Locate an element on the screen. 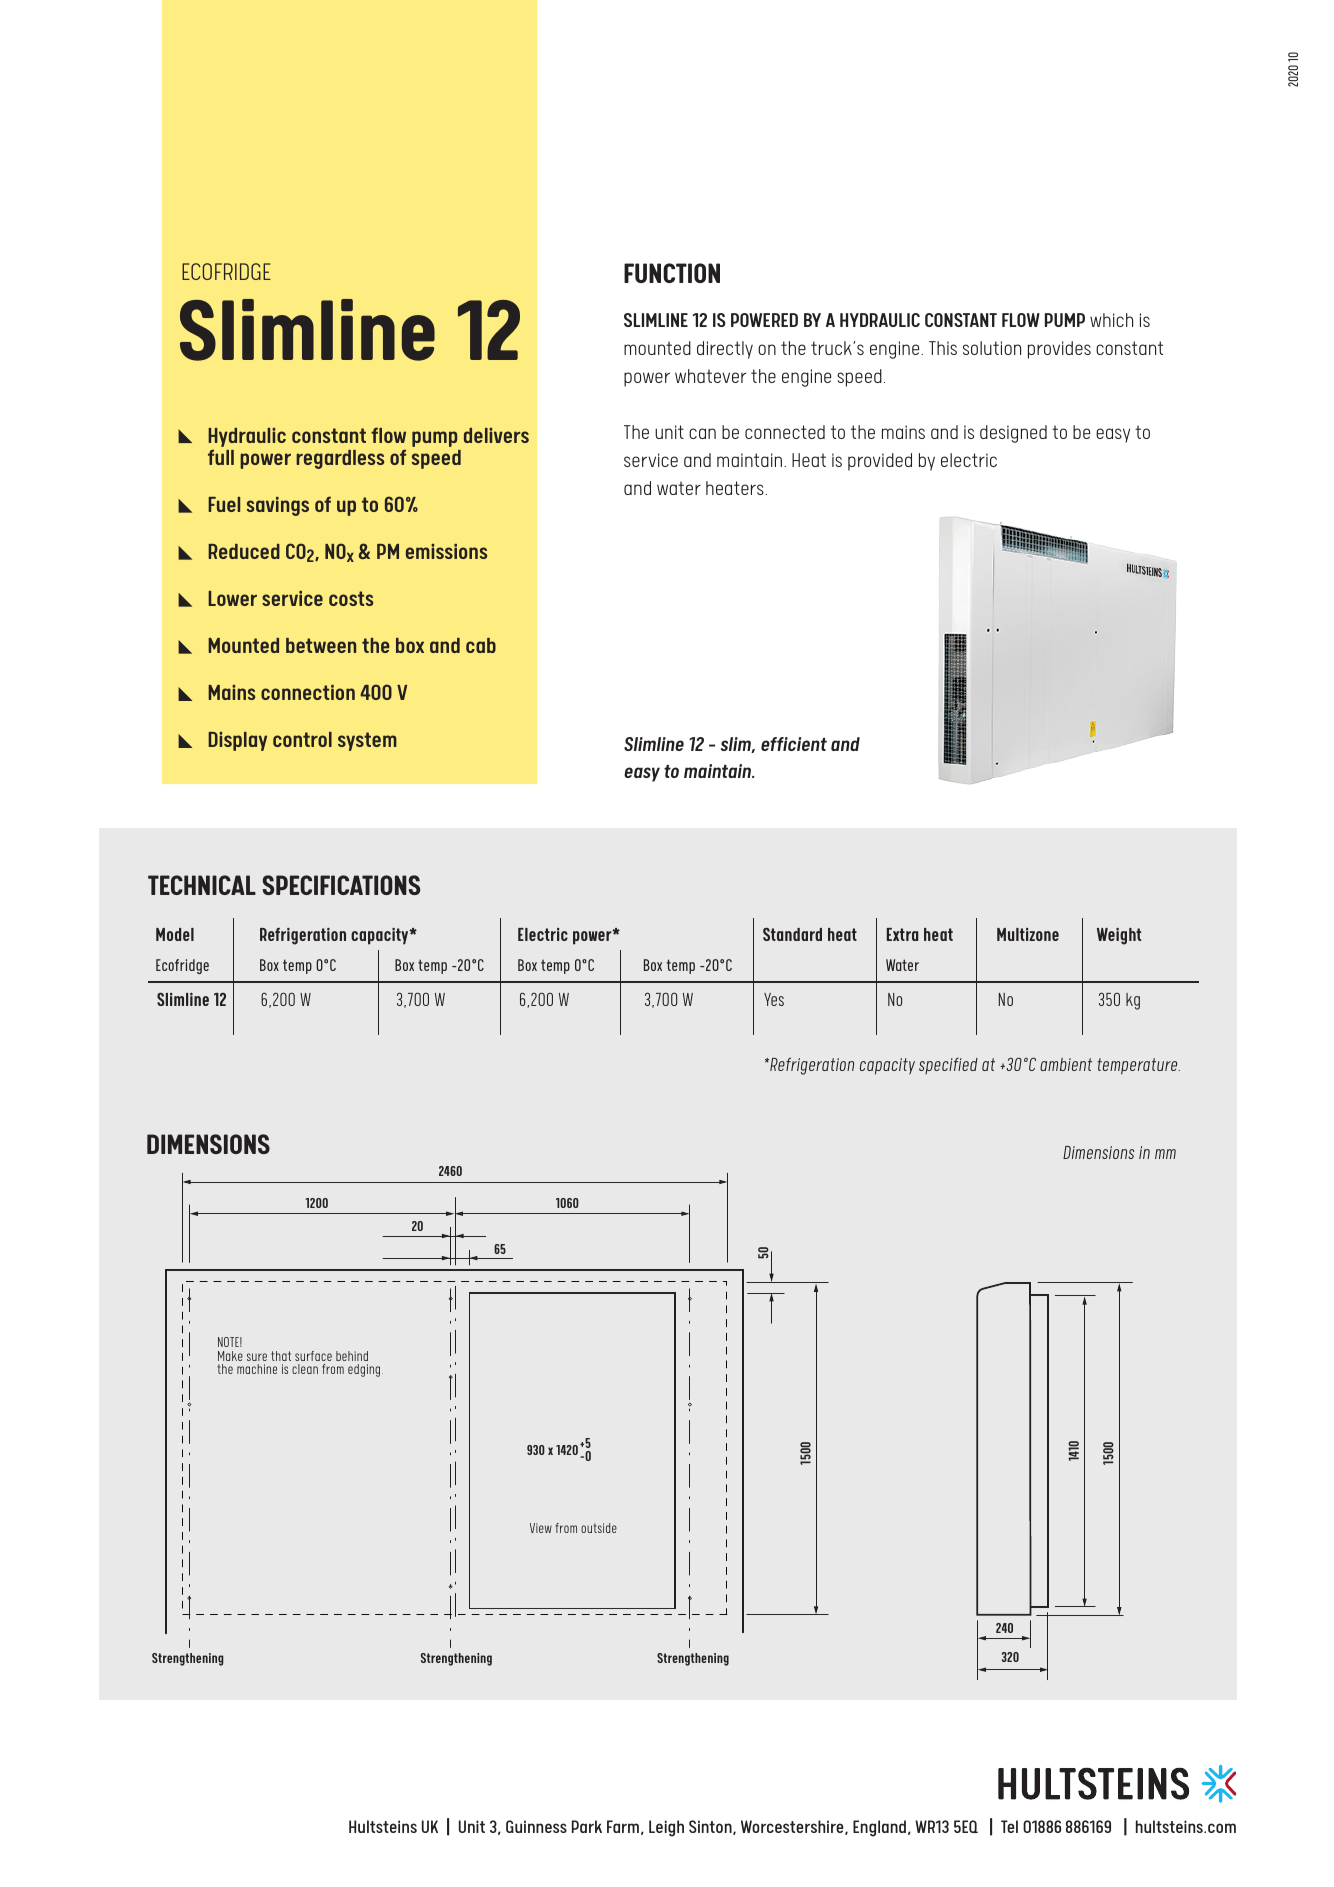 The height and width of the screenshot is (1887, 1334). solution is located at coordinates (992, 348).
